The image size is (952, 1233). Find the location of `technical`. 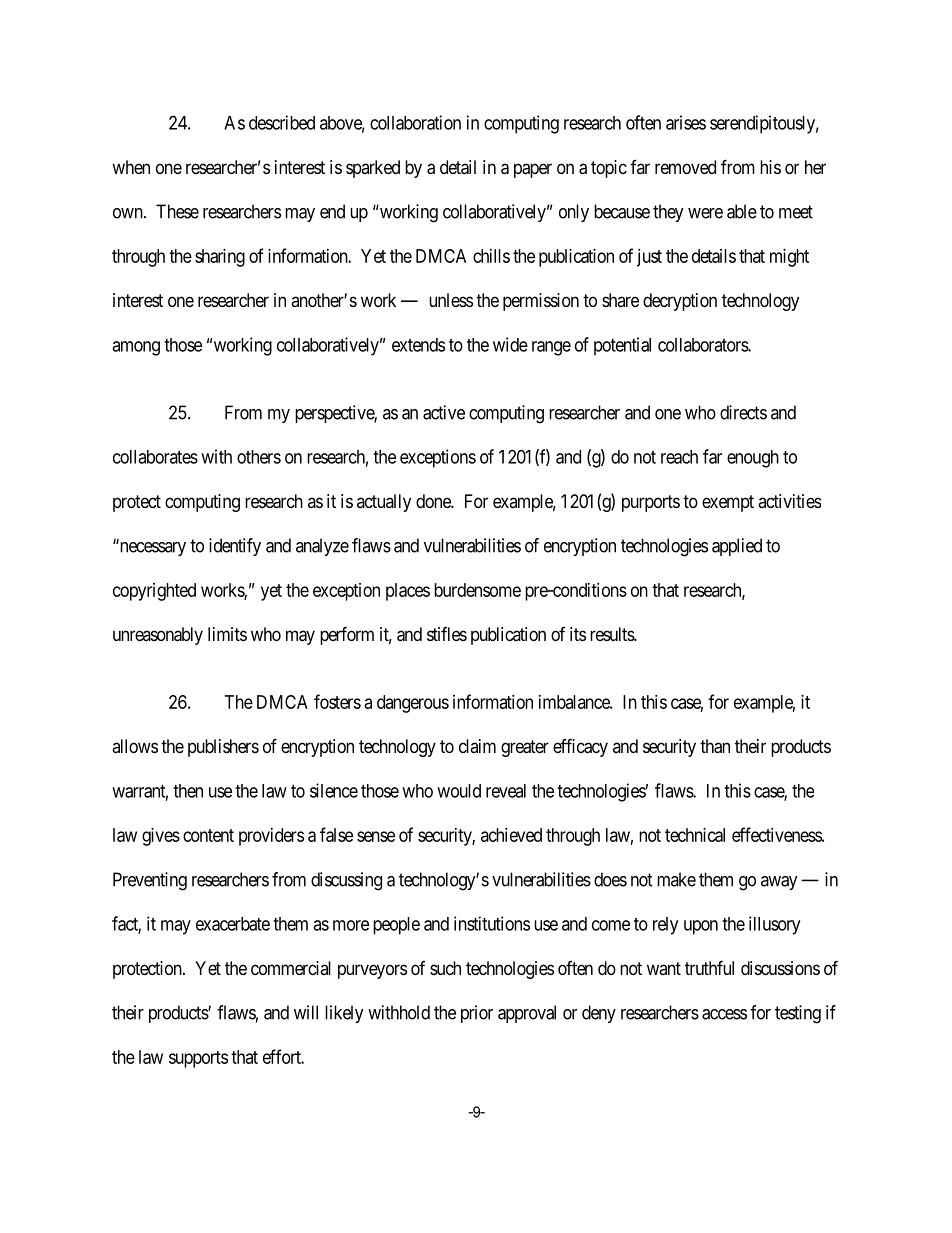

technical is located at coordinates (695, 835).
